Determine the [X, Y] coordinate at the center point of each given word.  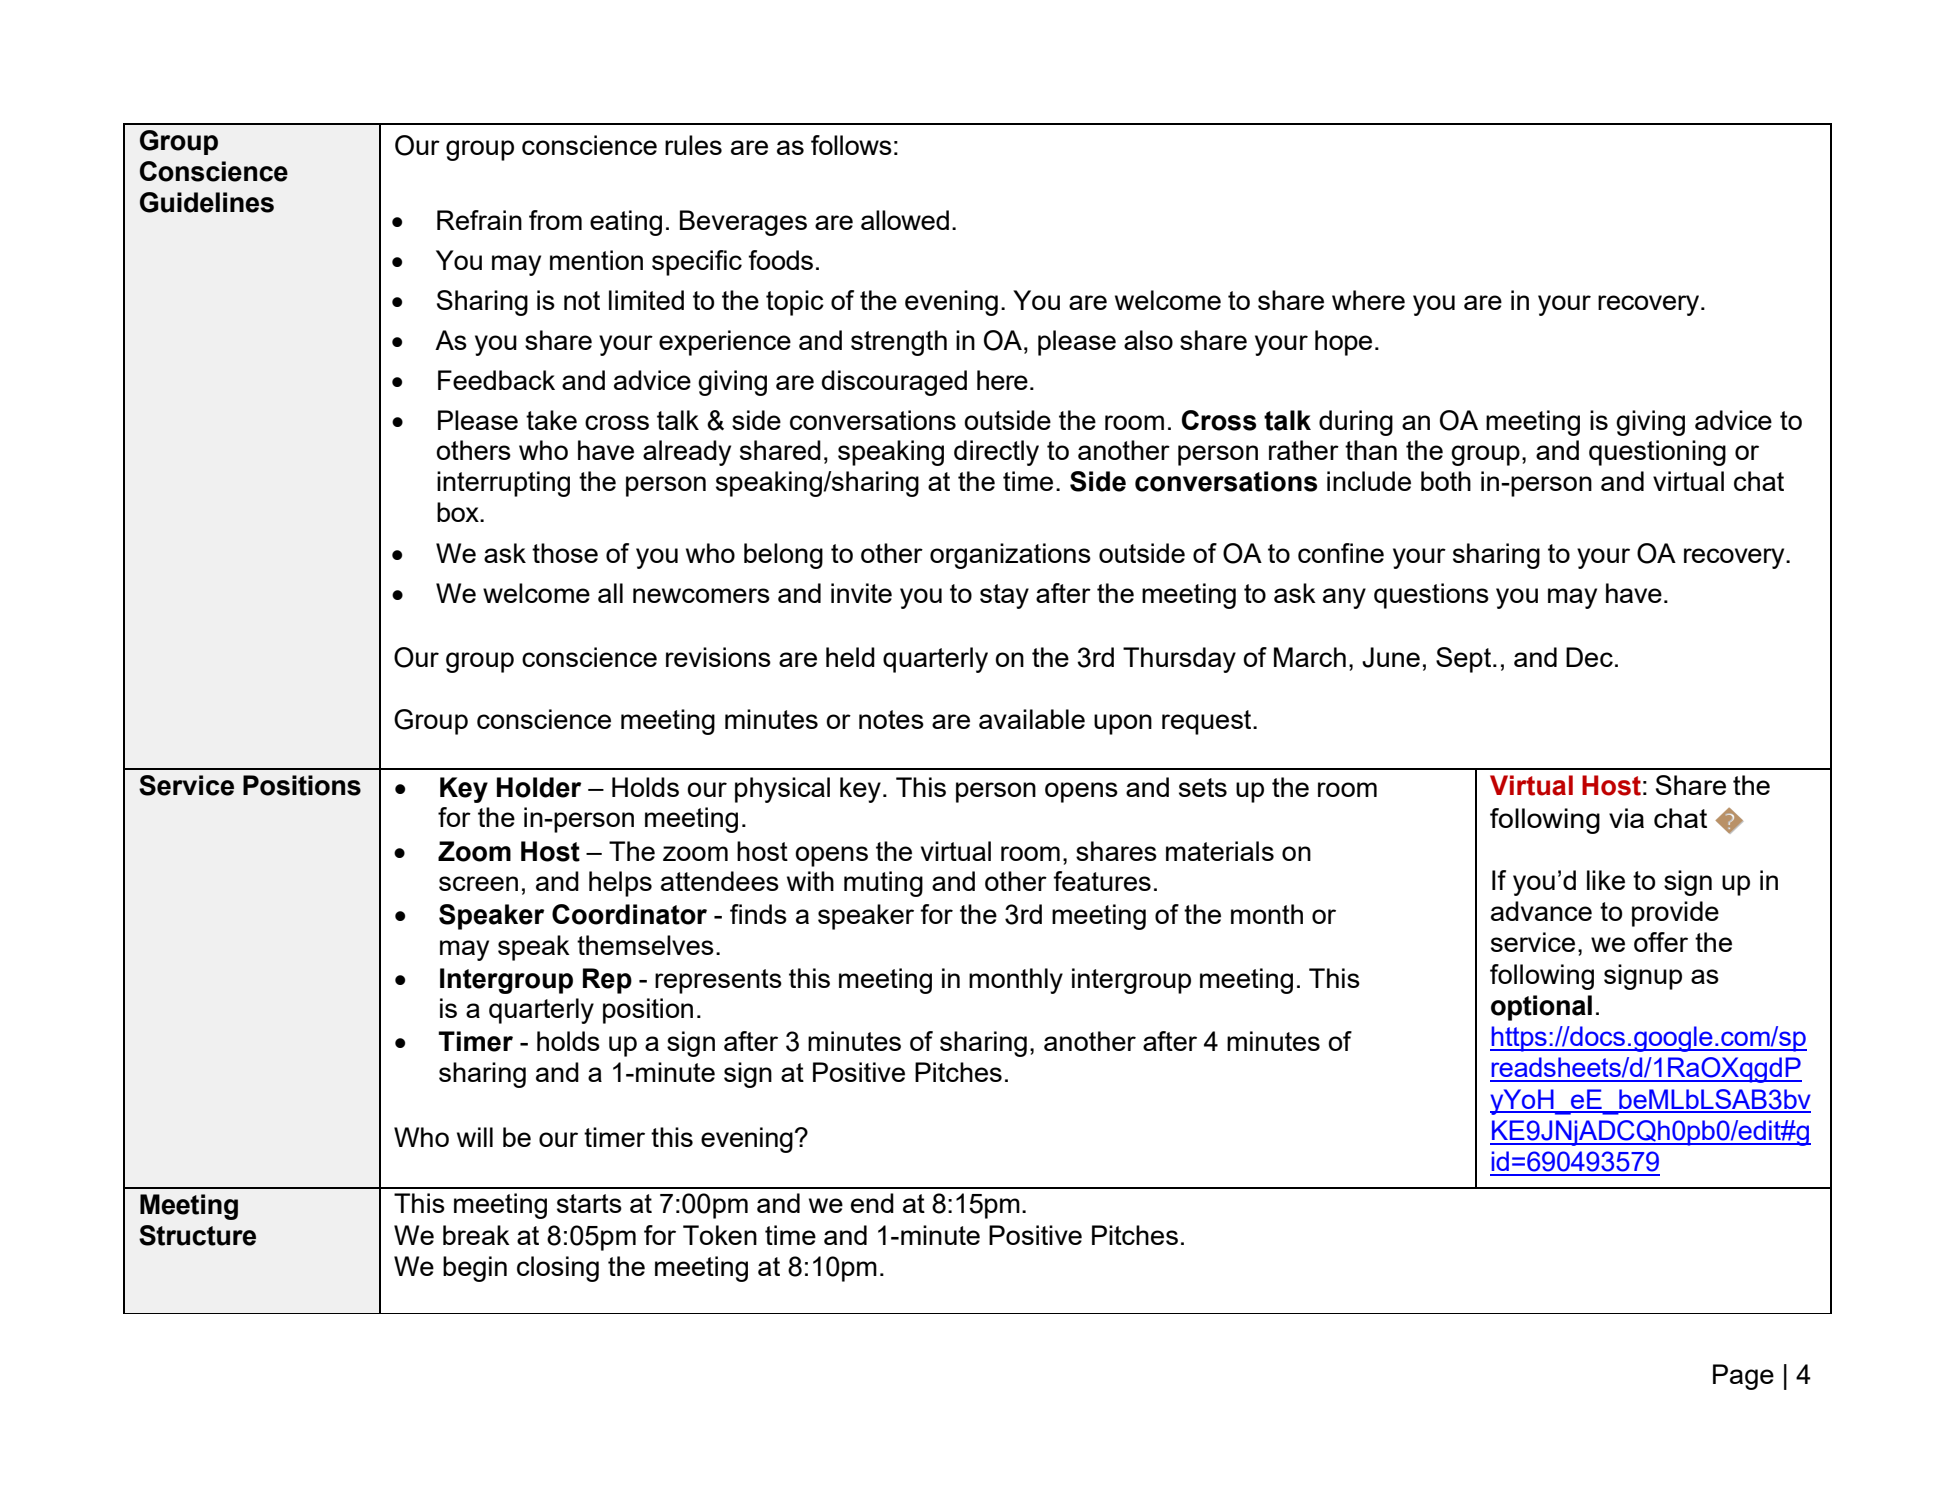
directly [996, 453]
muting [883, 884]
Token [720, 1235]
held [850, 657]
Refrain [479, 220]
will [475, 1137]
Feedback [496, 380]
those [565, 553]
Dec [1589, 657]
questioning [1657, 453]
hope [1343, 343]
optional [1541, 1008]
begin [475, 1269]
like [1606, 880]
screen [478, 883]
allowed [905, 220]
